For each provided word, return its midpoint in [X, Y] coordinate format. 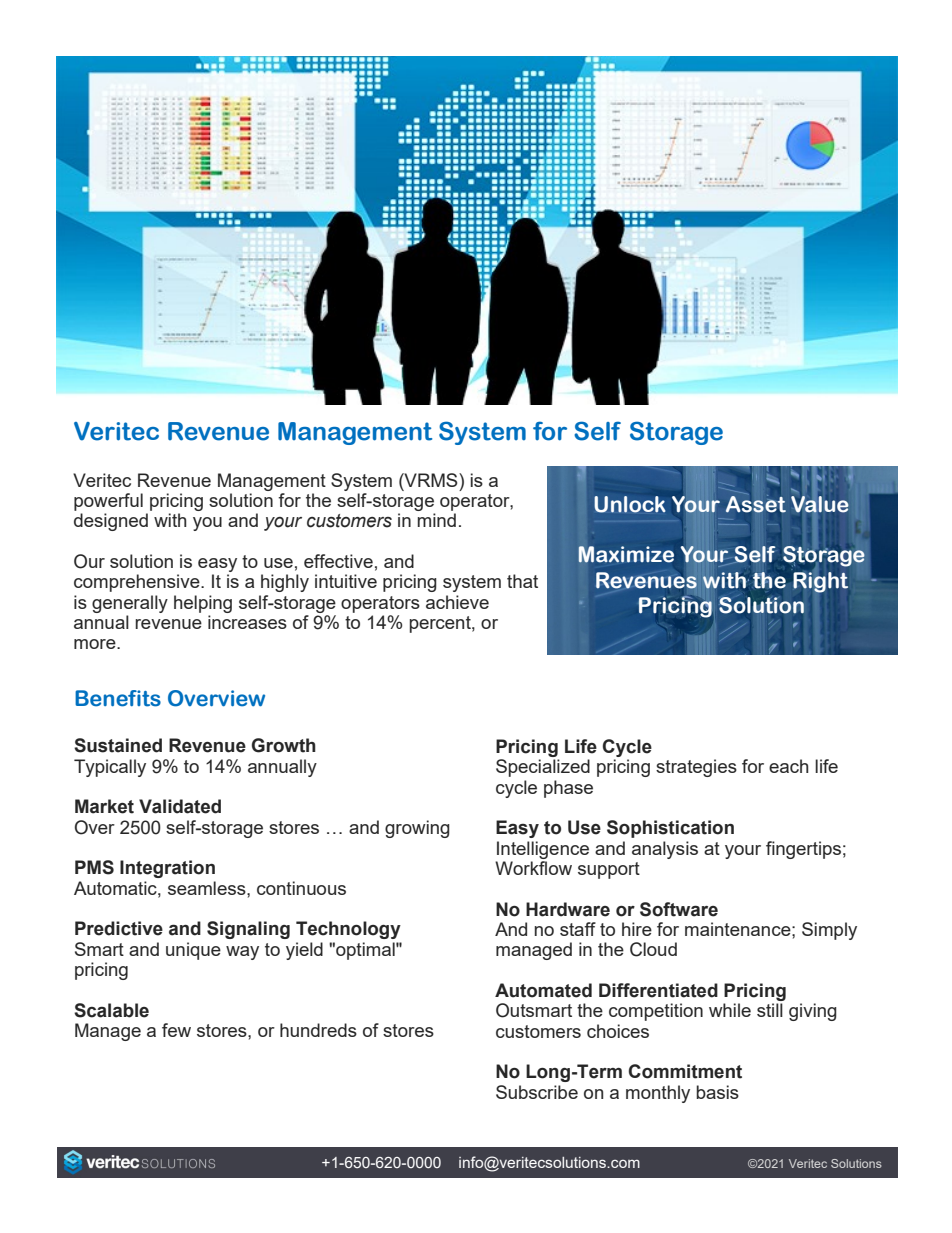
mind [437, 520]
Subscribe [537, 1092]
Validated [180, 806]
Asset [756, 504]
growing [417, 829]
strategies [696, 768]
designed [111, 522]
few [176, 1030]
